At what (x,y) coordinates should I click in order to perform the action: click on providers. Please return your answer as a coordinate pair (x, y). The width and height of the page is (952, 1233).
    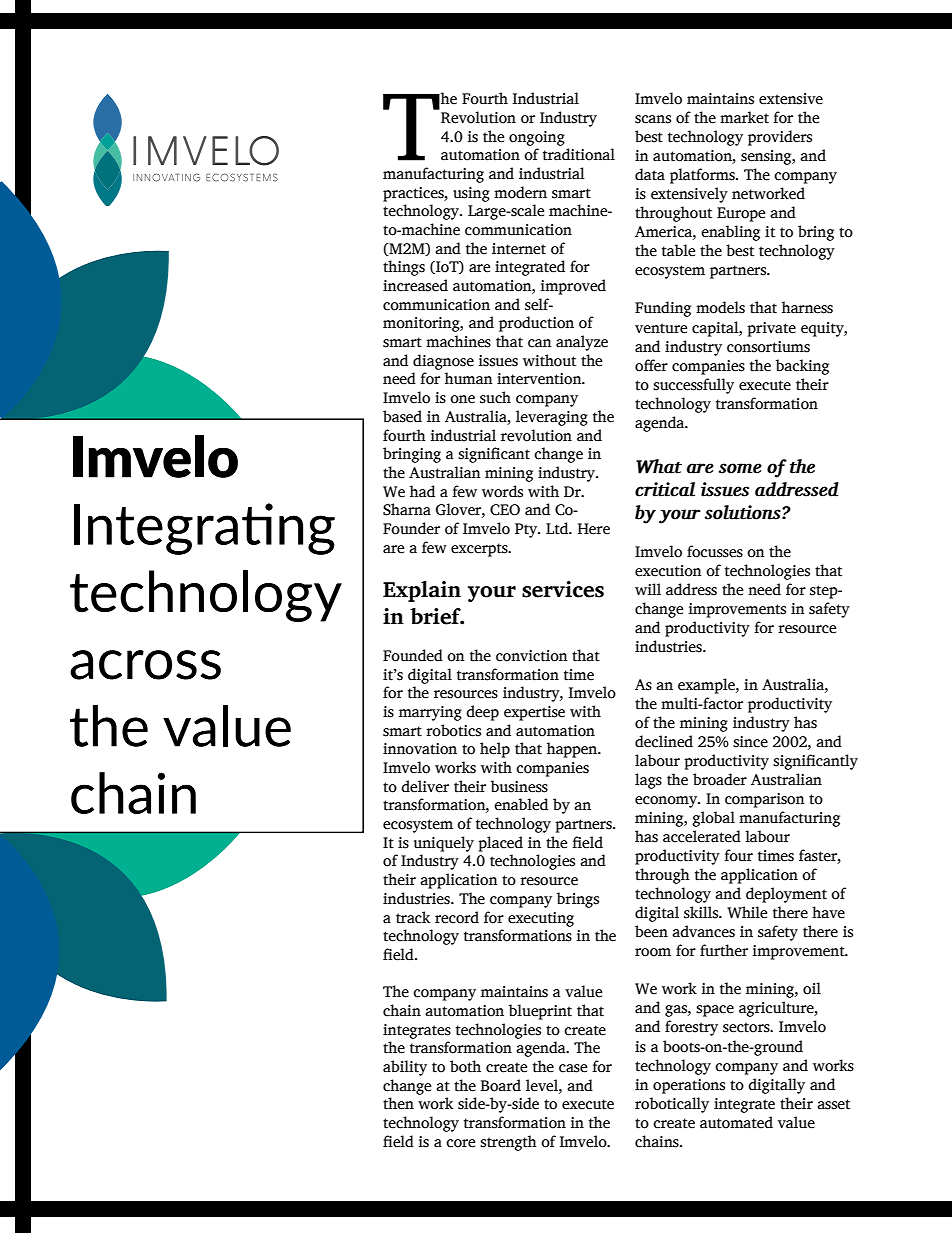
    Looking at the image, I should click on (780, 138).
